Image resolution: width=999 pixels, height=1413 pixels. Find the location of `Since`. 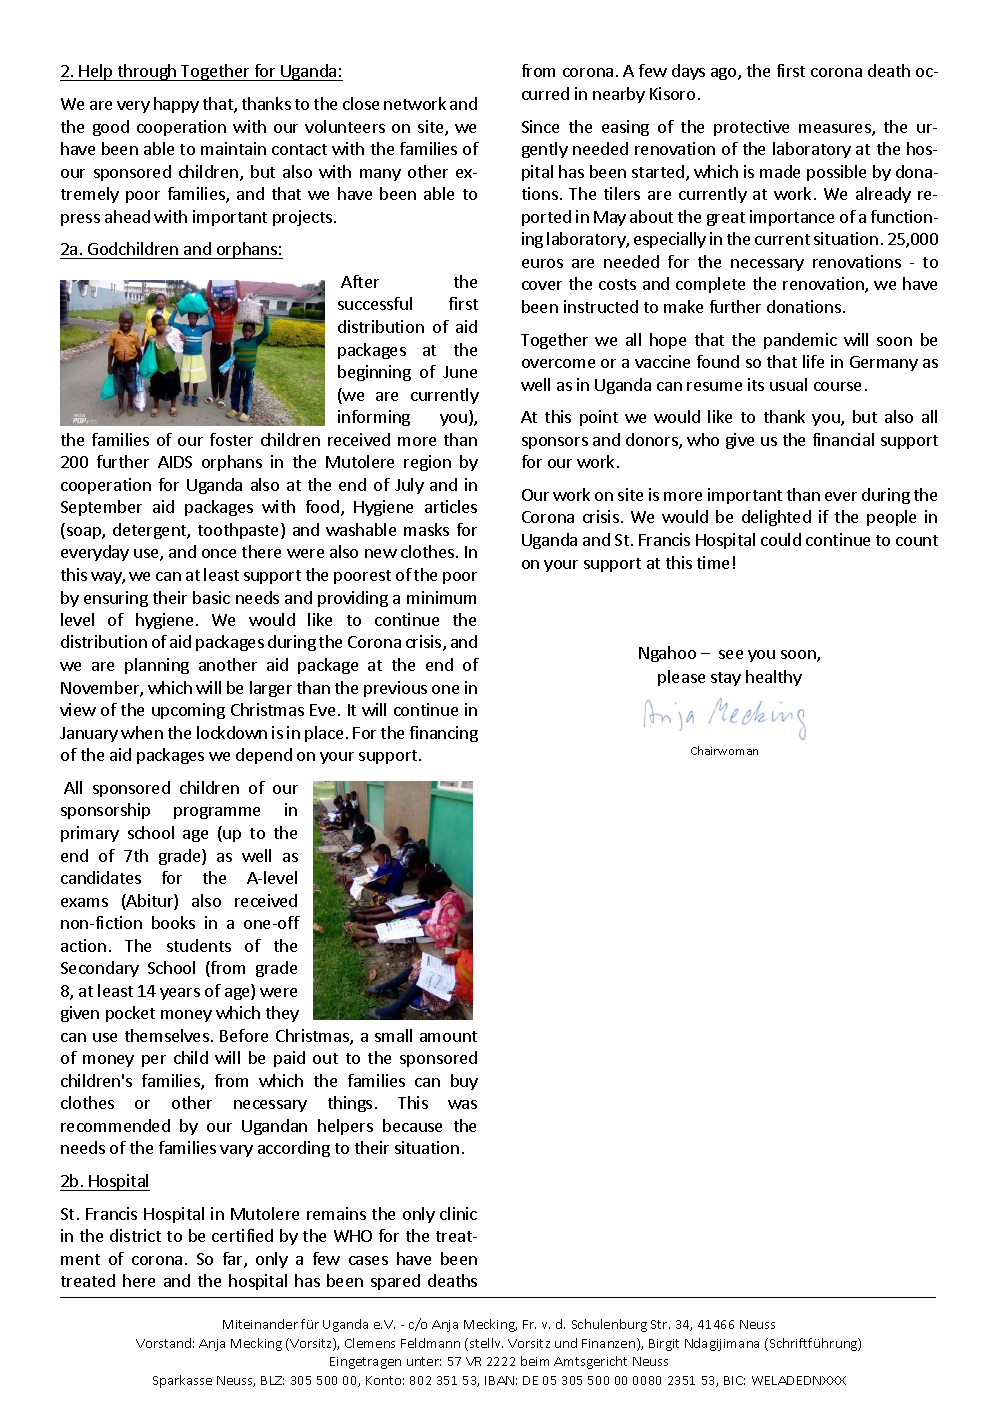

Since is located at coordinates (540, 126).
